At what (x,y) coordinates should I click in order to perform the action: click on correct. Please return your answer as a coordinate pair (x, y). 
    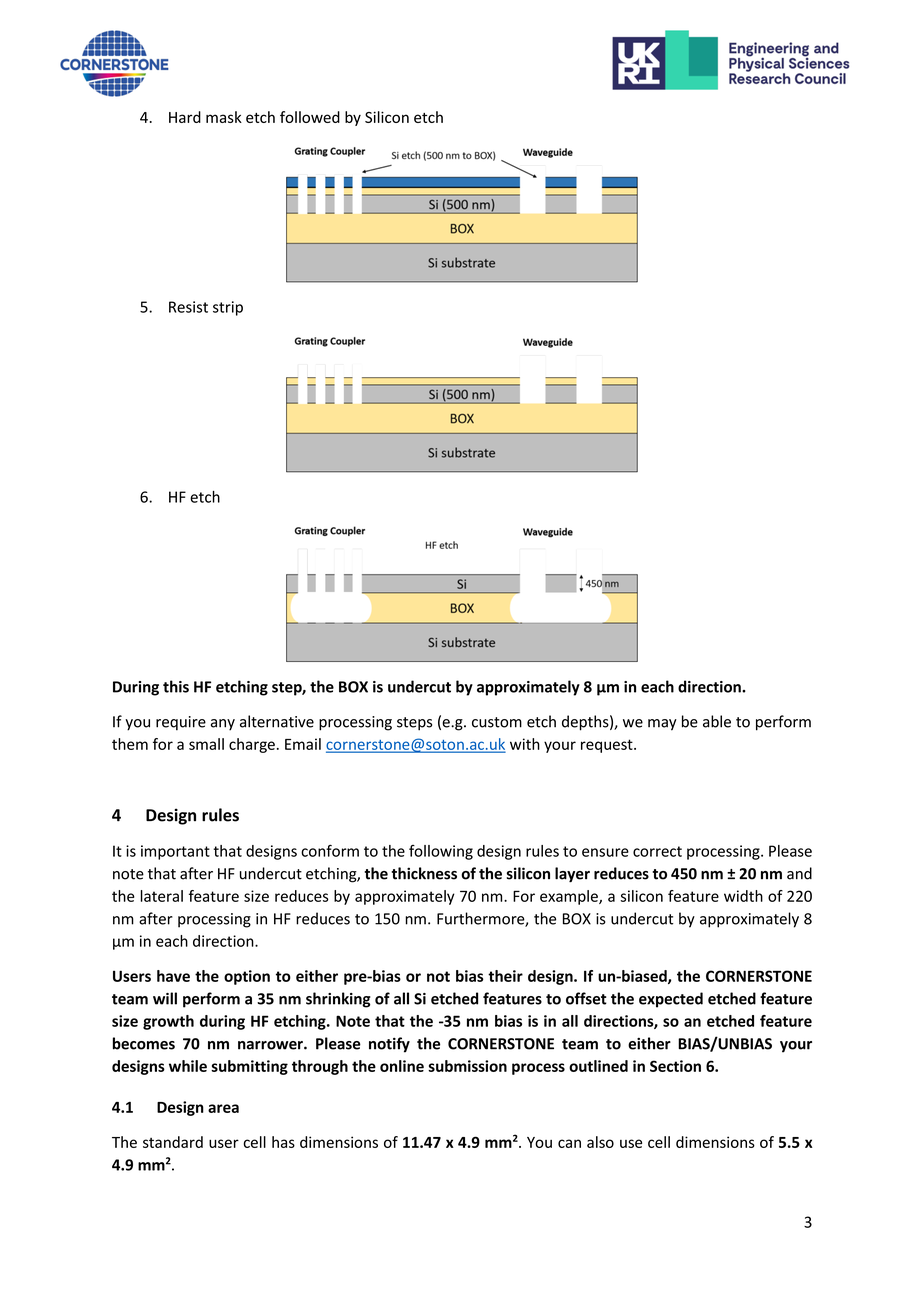
    Looking at the image, I should click on (657, 851).
